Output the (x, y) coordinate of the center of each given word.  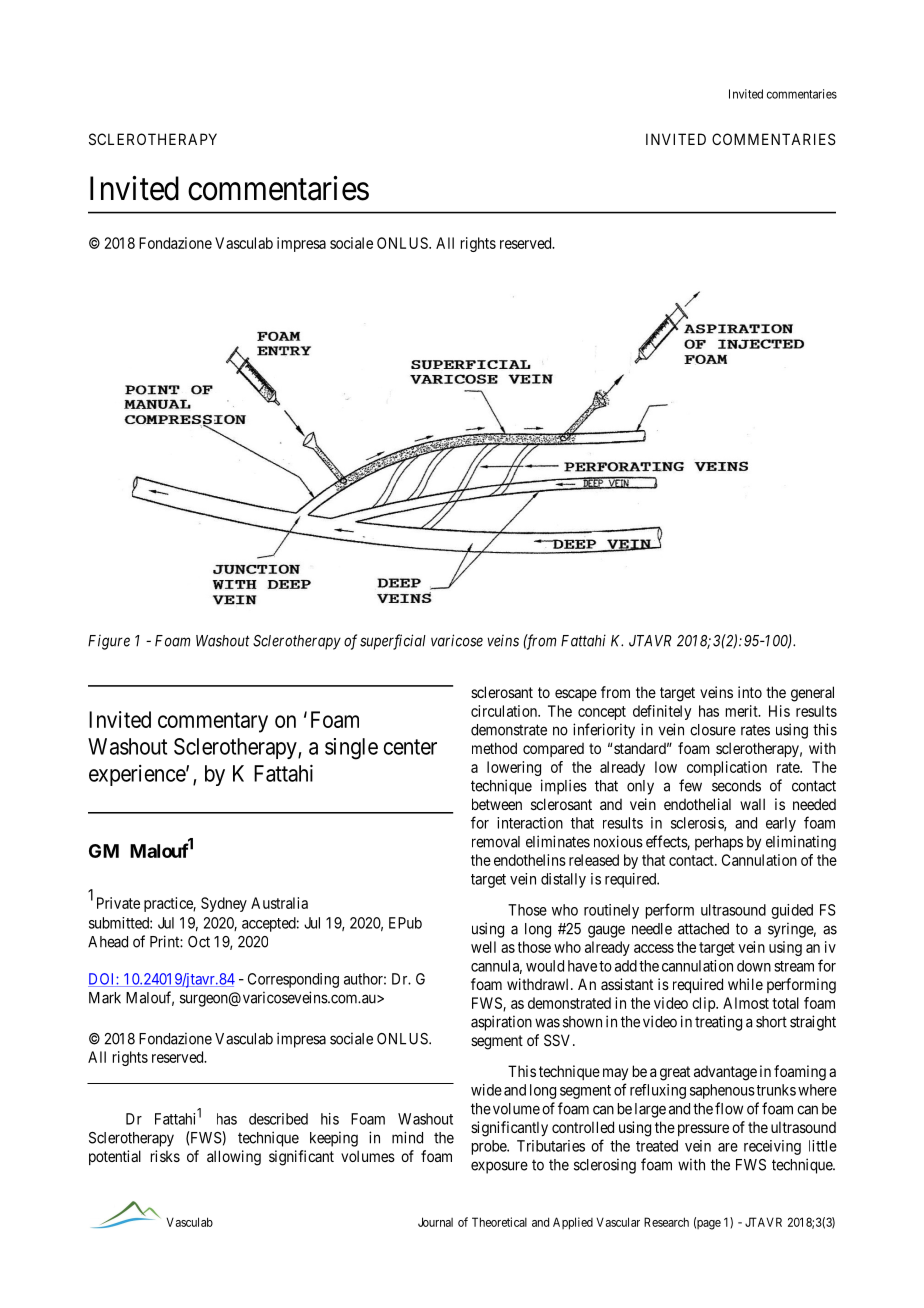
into (750, 692)
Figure (109, 642)
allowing (234, 1158)
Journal (435, 1222)
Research (666, 1222)
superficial (393, 642)
